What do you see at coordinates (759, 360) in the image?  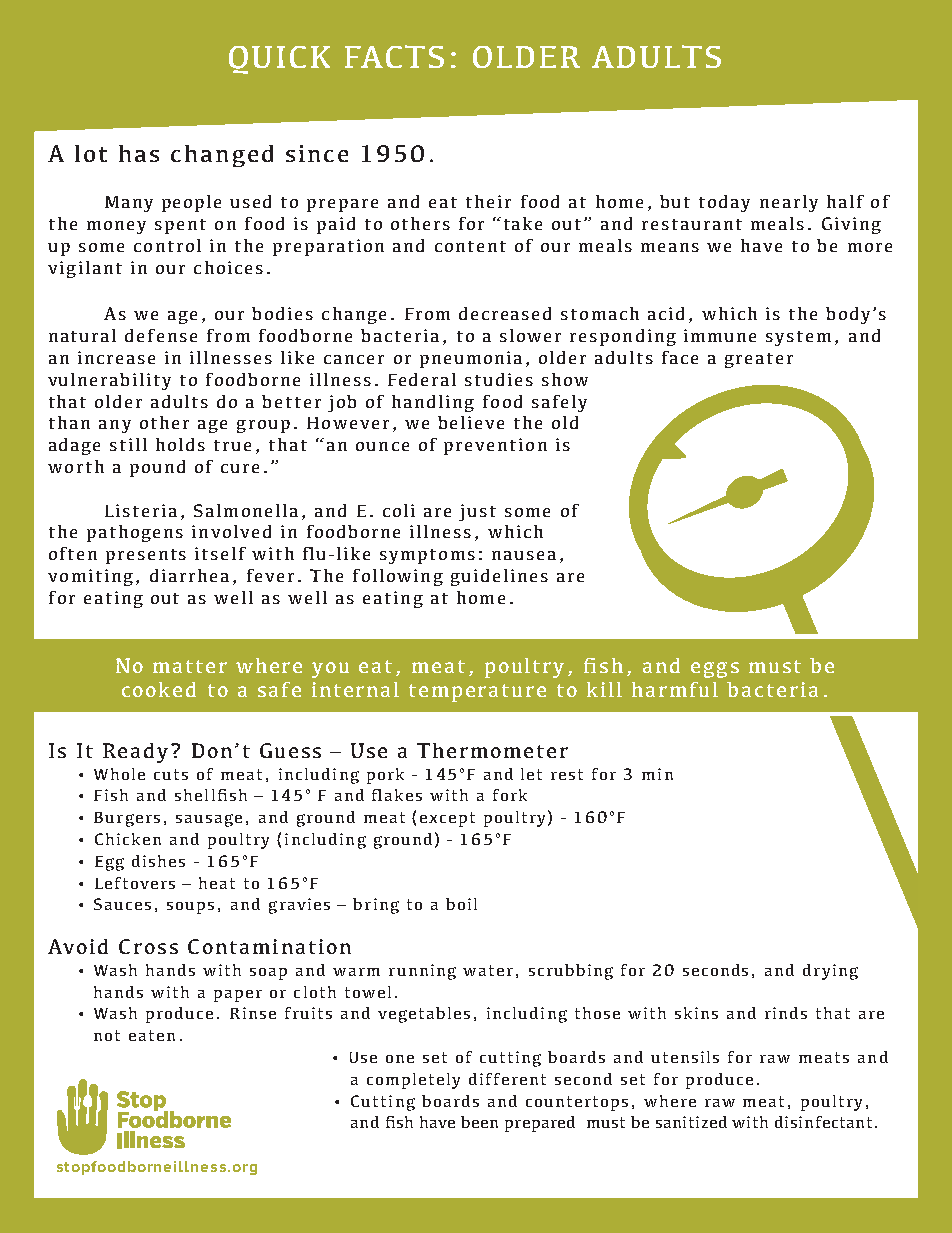 I see `greater` at bounding box center [759, 360].
